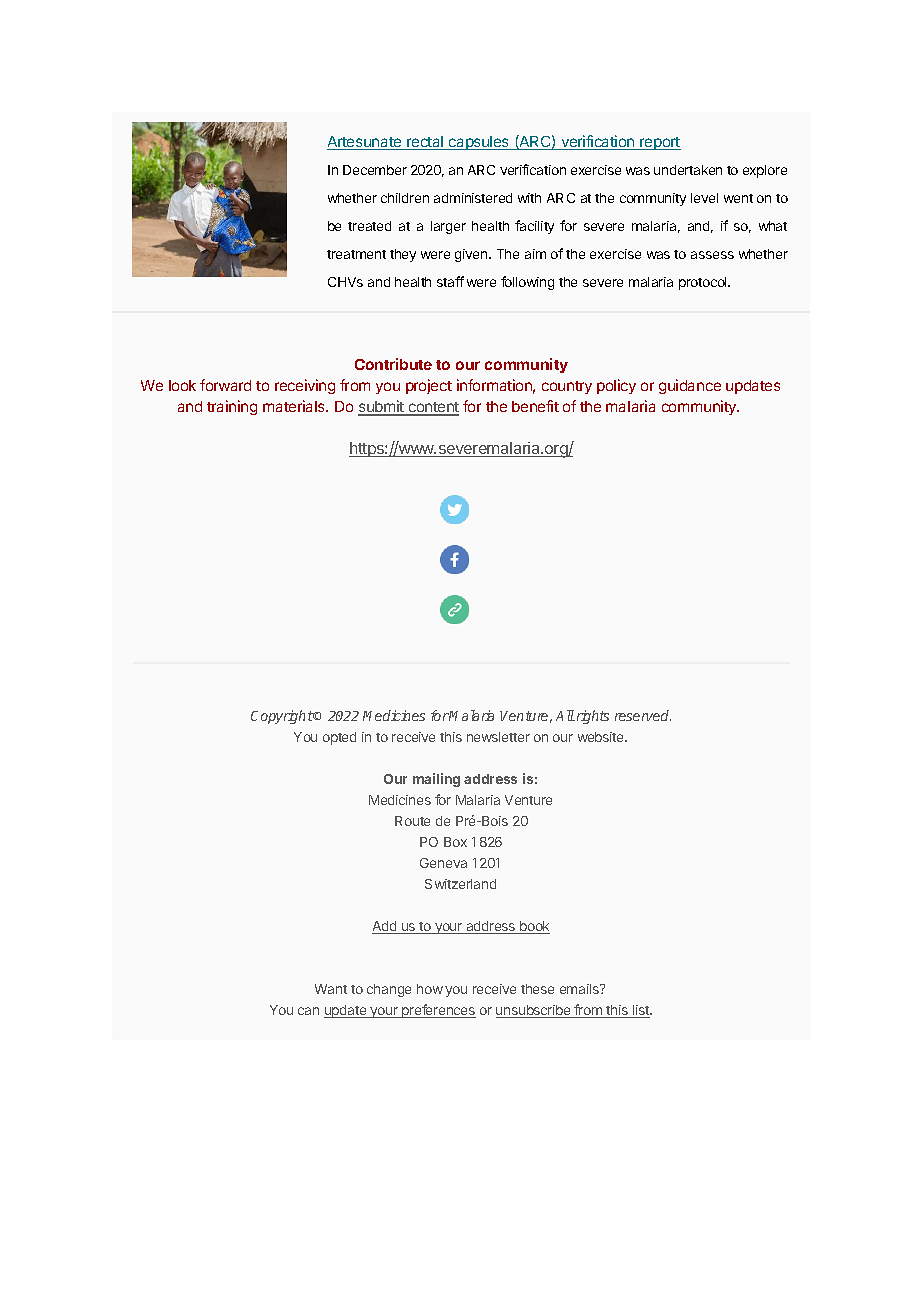 The height and width of the screenshot is (1308, 924). What do you see at coordinates (430, 989) in the screenshot?
I see `how` at bounding box center [430, 989].
